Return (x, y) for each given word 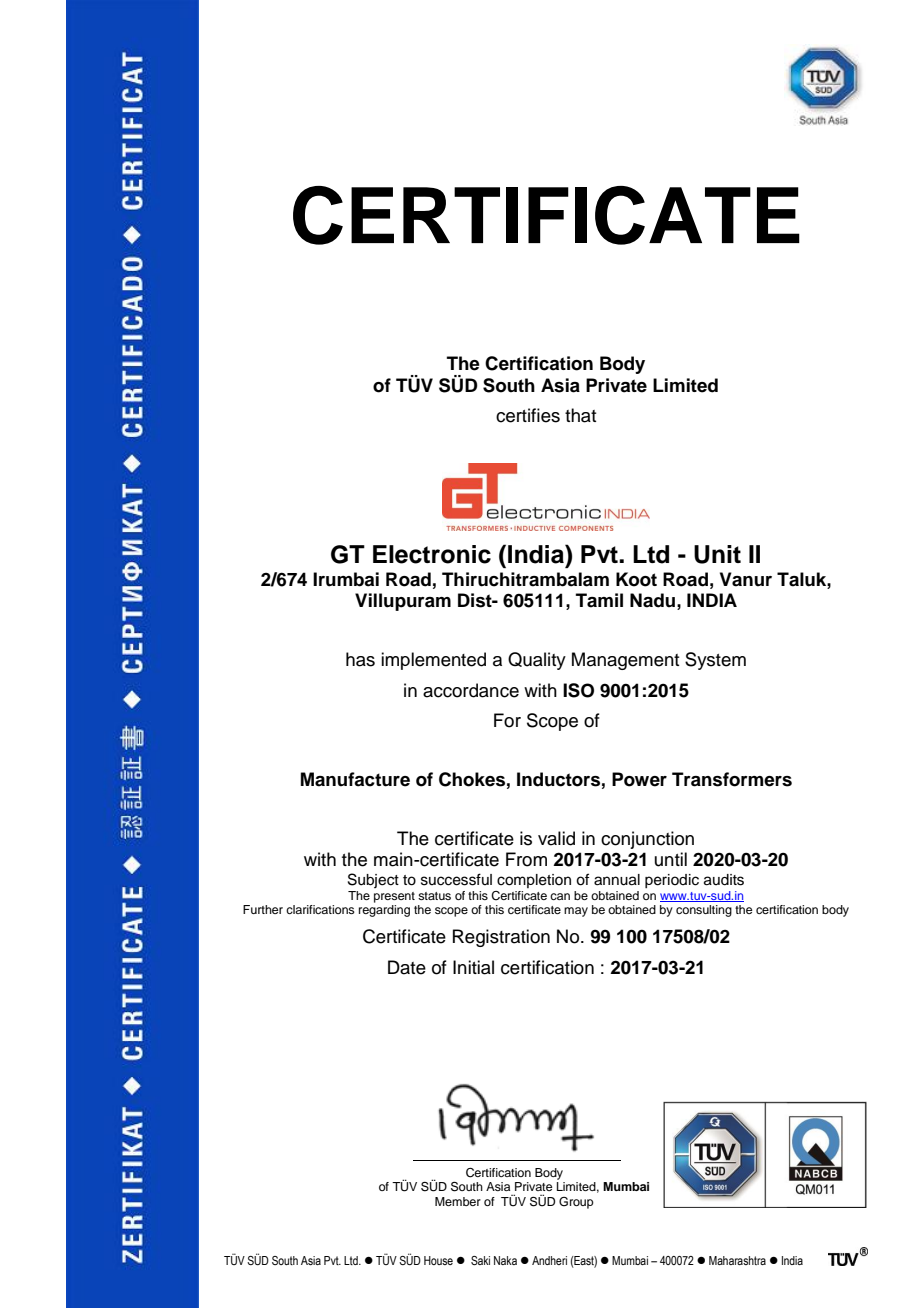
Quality (537, 661)
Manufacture (355, 779)
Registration (501, 938)
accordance (471, 690)
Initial (473, 967)
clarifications (320, 909)
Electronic (432, 554)
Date (407, 967)
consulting (704, 911)
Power (639, 779)
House (438, 1260)
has (360, 659)
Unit (717, 554)
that (580, 415)
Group (576, 1203)
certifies (528, 415)
